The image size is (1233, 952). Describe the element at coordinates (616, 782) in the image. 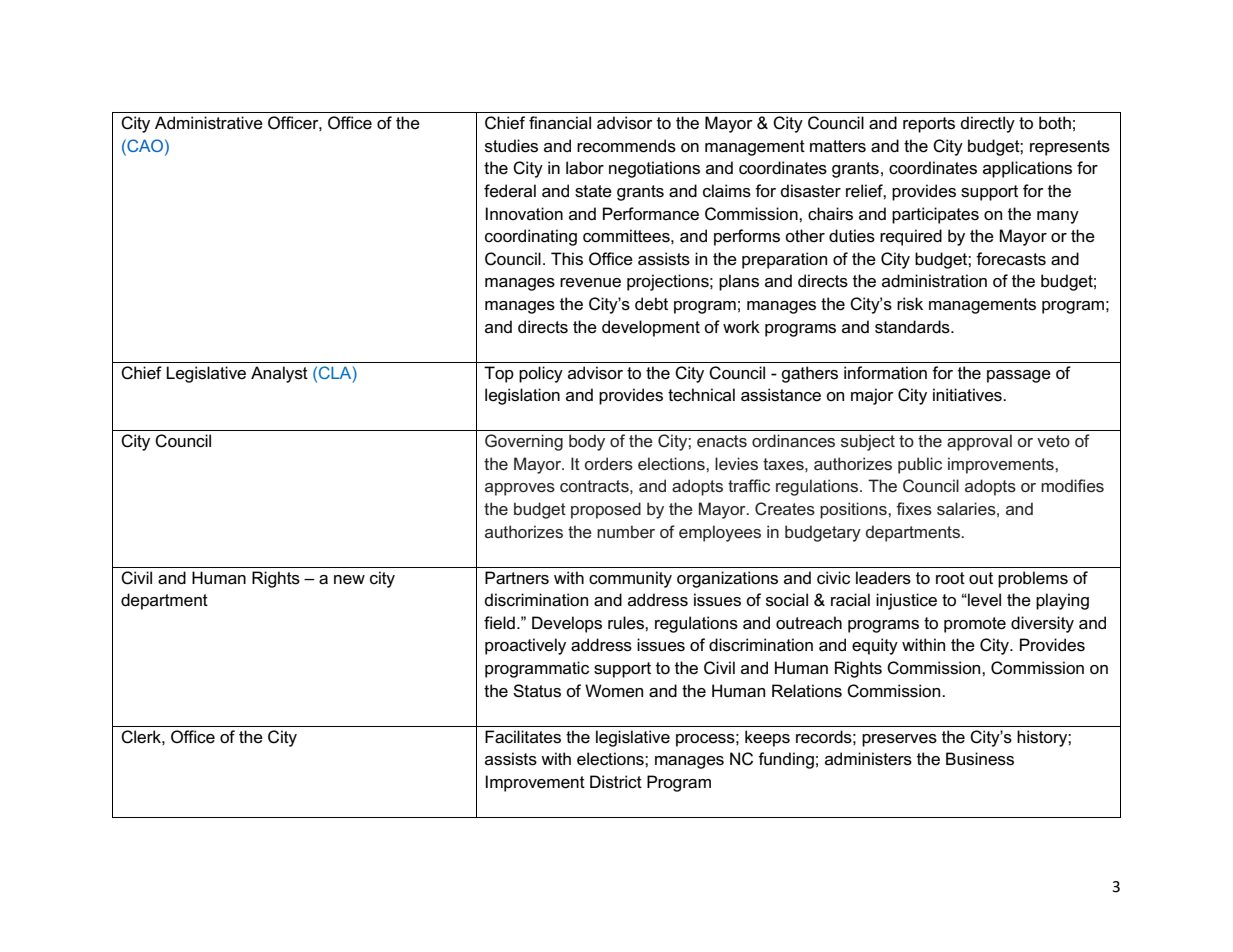

I see `District` at that location.
